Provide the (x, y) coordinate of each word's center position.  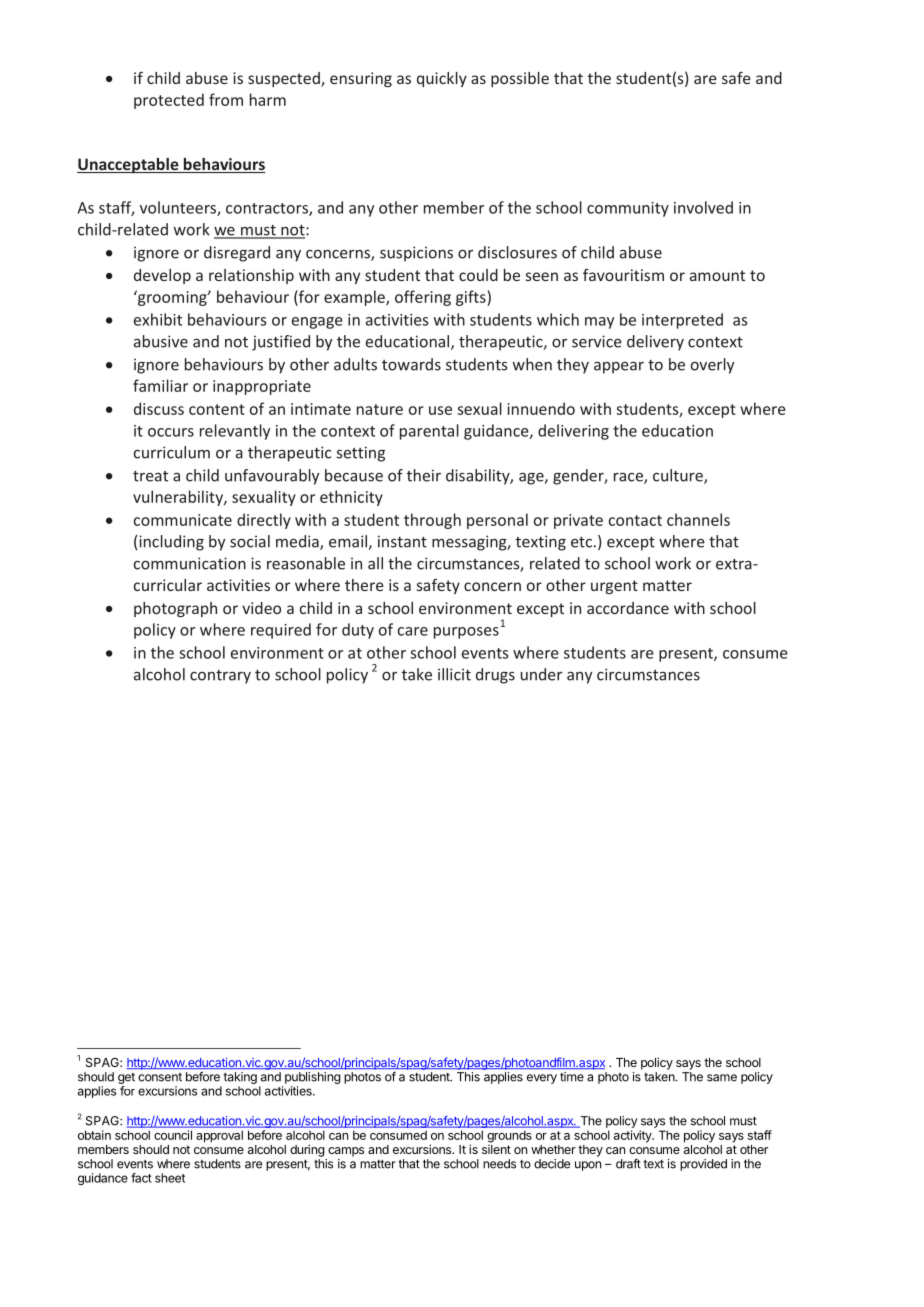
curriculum (172, 452)
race (629, 478)
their (424, 475)
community (628, 209)
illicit (454, 674)
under (541, 674)
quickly (442, 79)
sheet (170, 1178)
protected (169, 101)
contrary (220, 677)
